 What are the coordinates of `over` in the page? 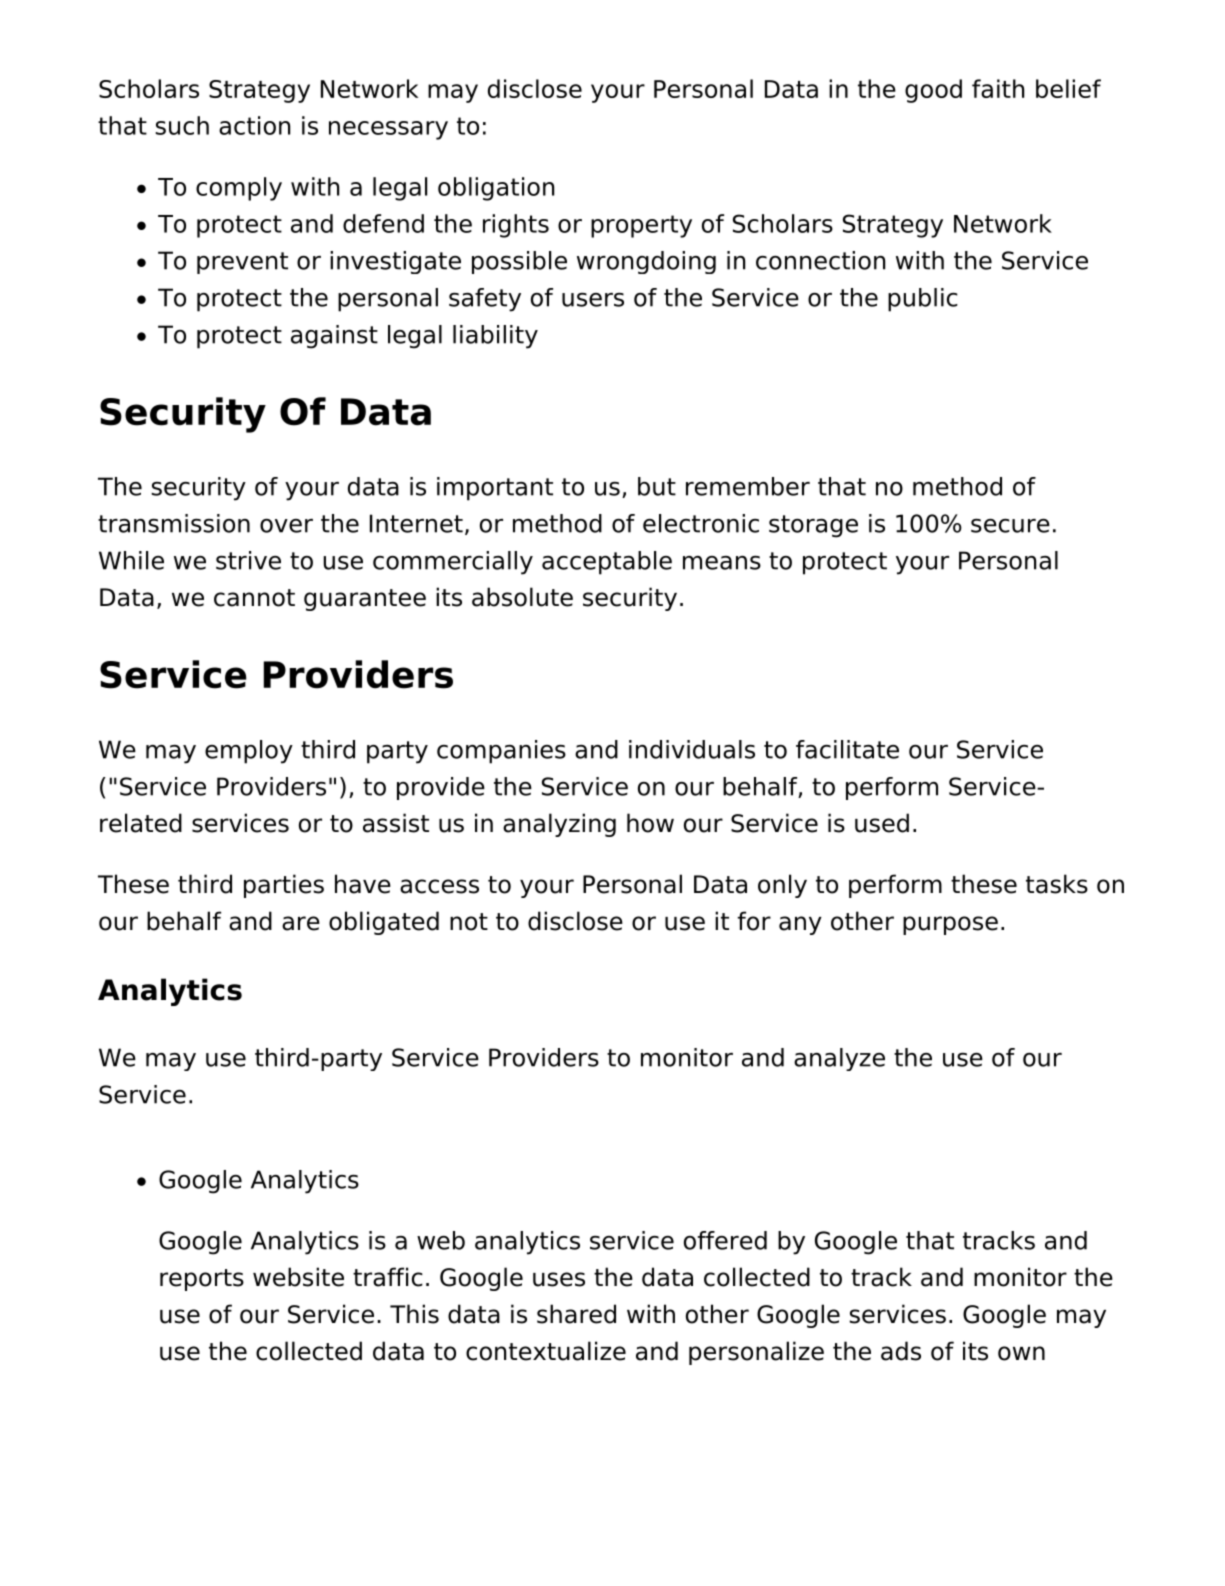 It's located at (286, 526).
